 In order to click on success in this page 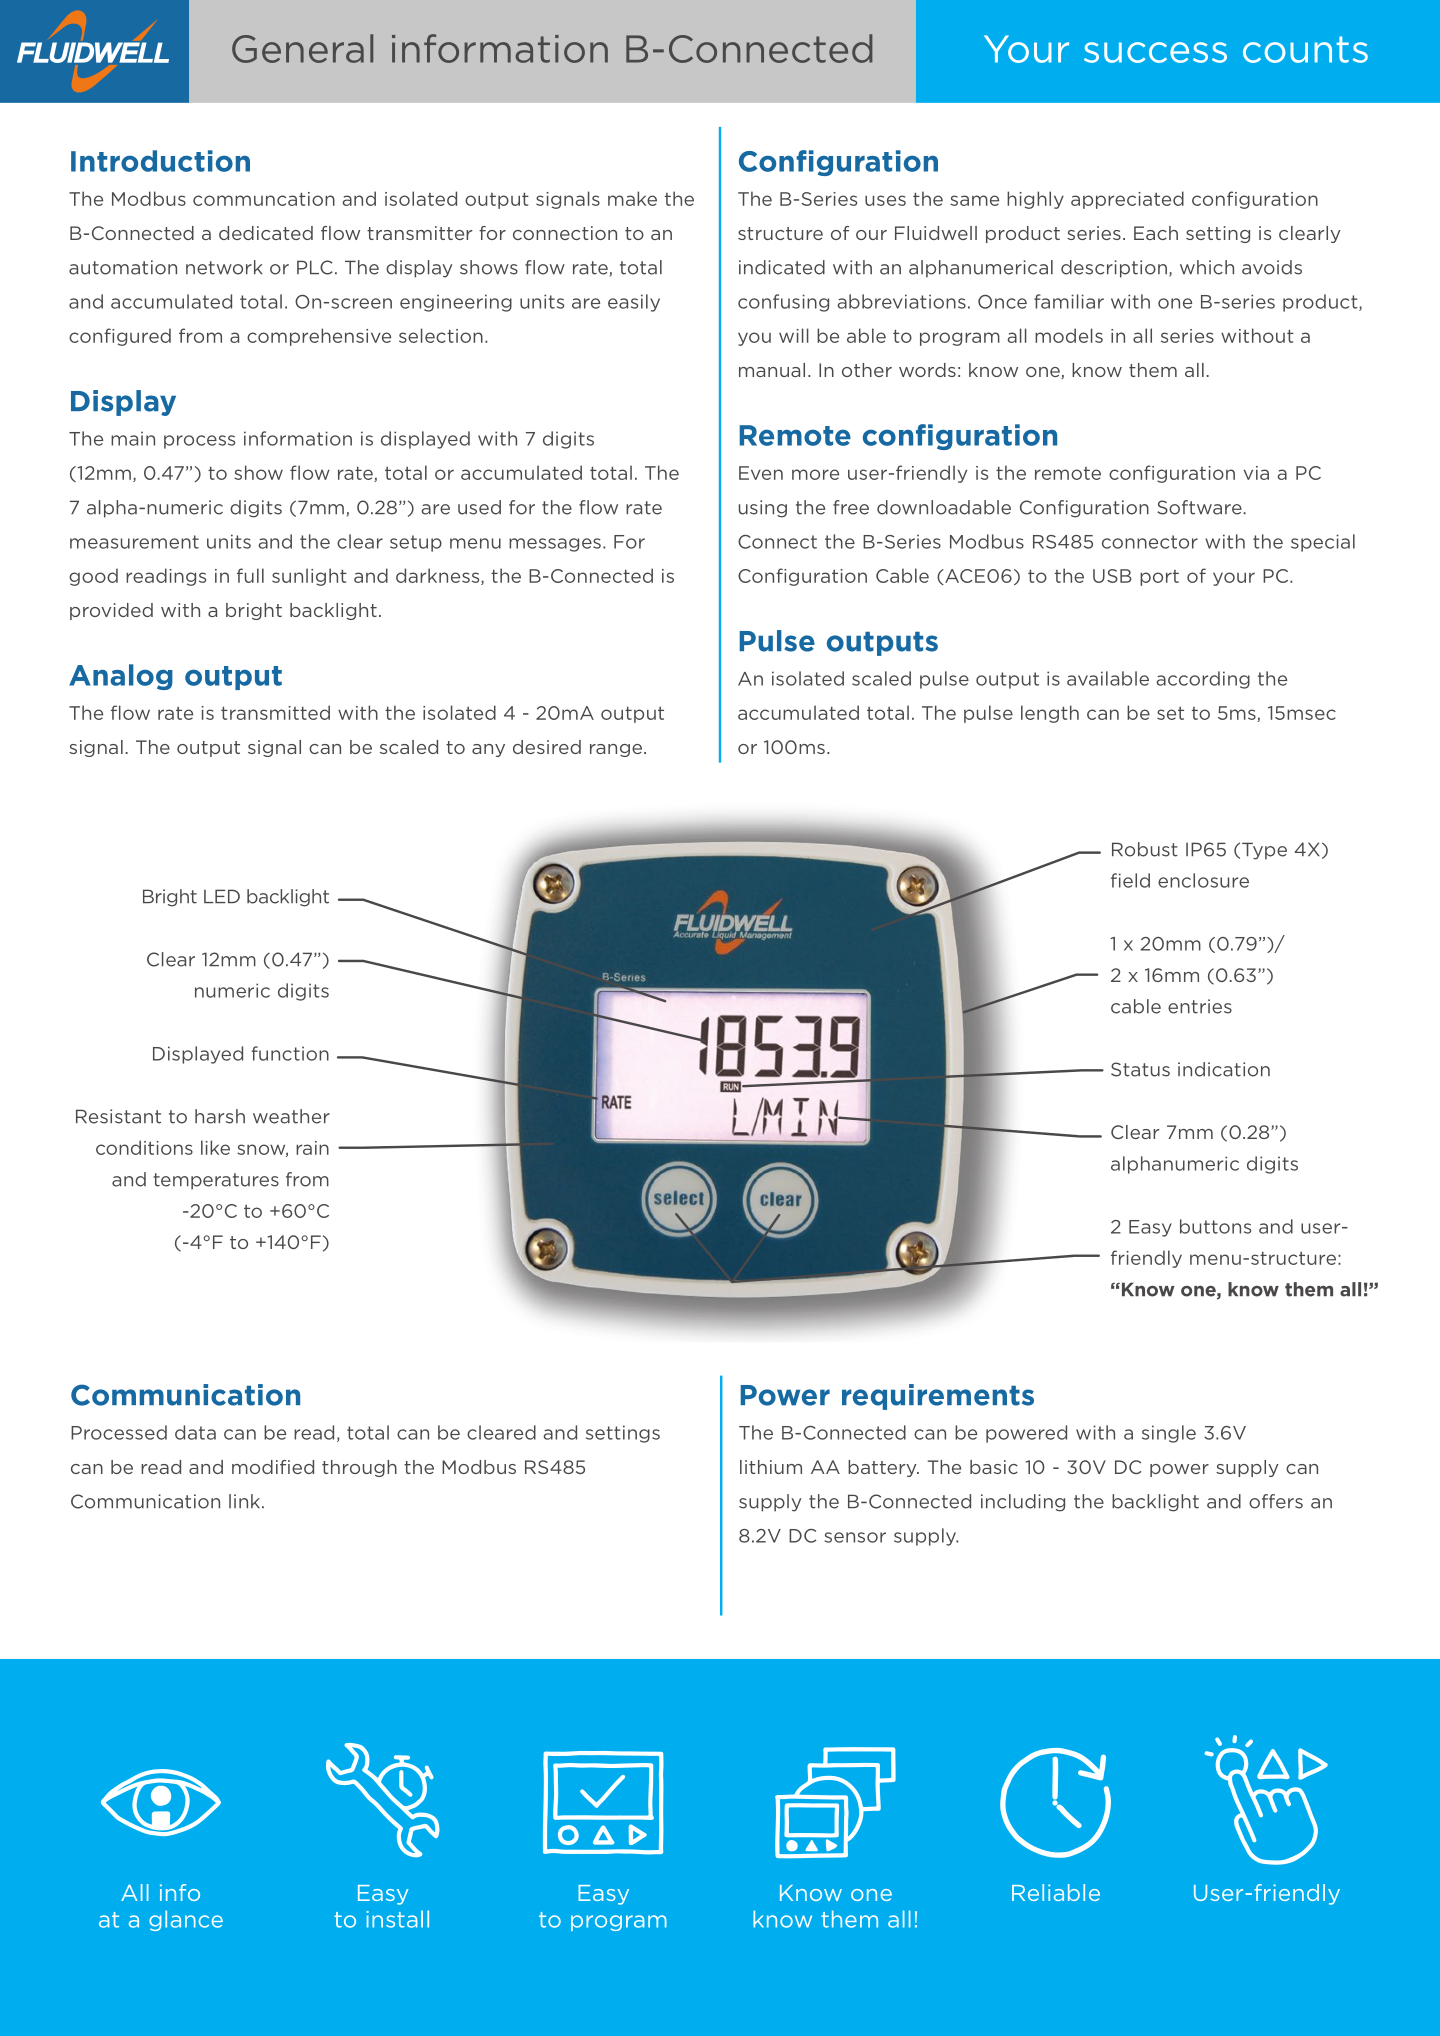, I will do `click(1155, 52)`.
